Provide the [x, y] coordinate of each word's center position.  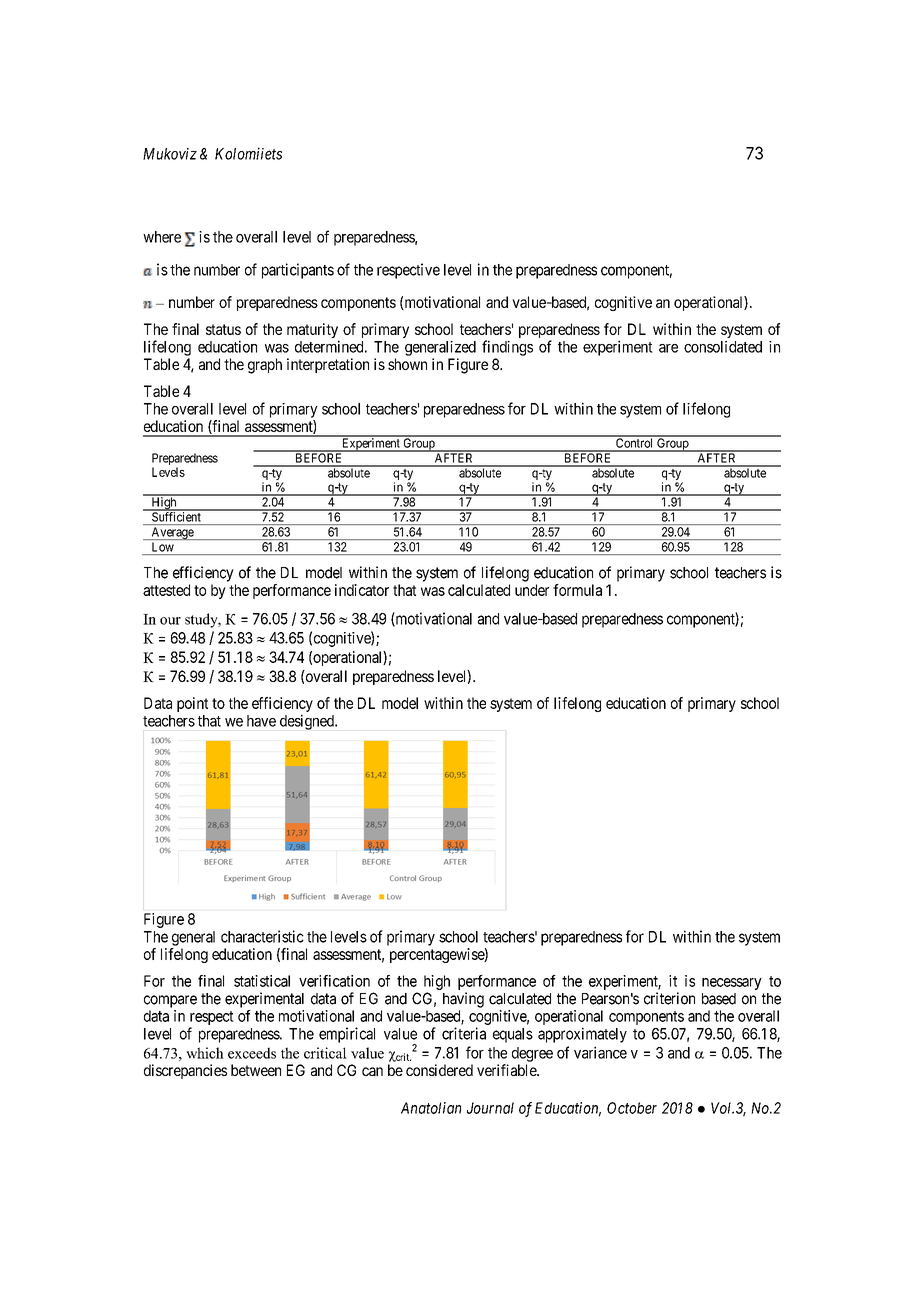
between [256, 1070]
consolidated [723, 347]
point [192, 704]
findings [507, 348]
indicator [362, 590]
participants [298, 271]
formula [577, 590]
